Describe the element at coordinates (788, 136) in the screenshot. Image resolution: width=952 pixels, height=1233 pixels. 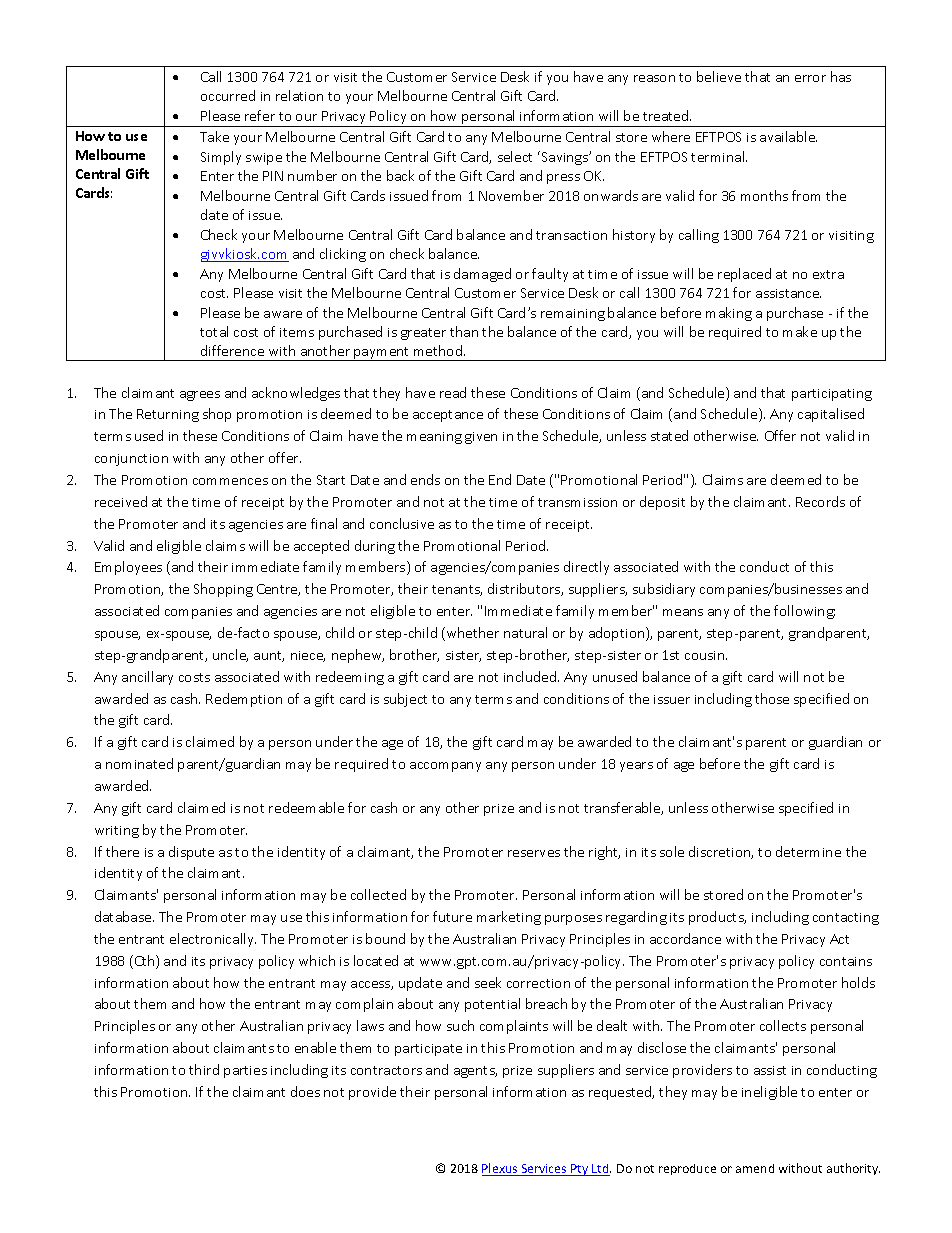
I see `available` at that location.
